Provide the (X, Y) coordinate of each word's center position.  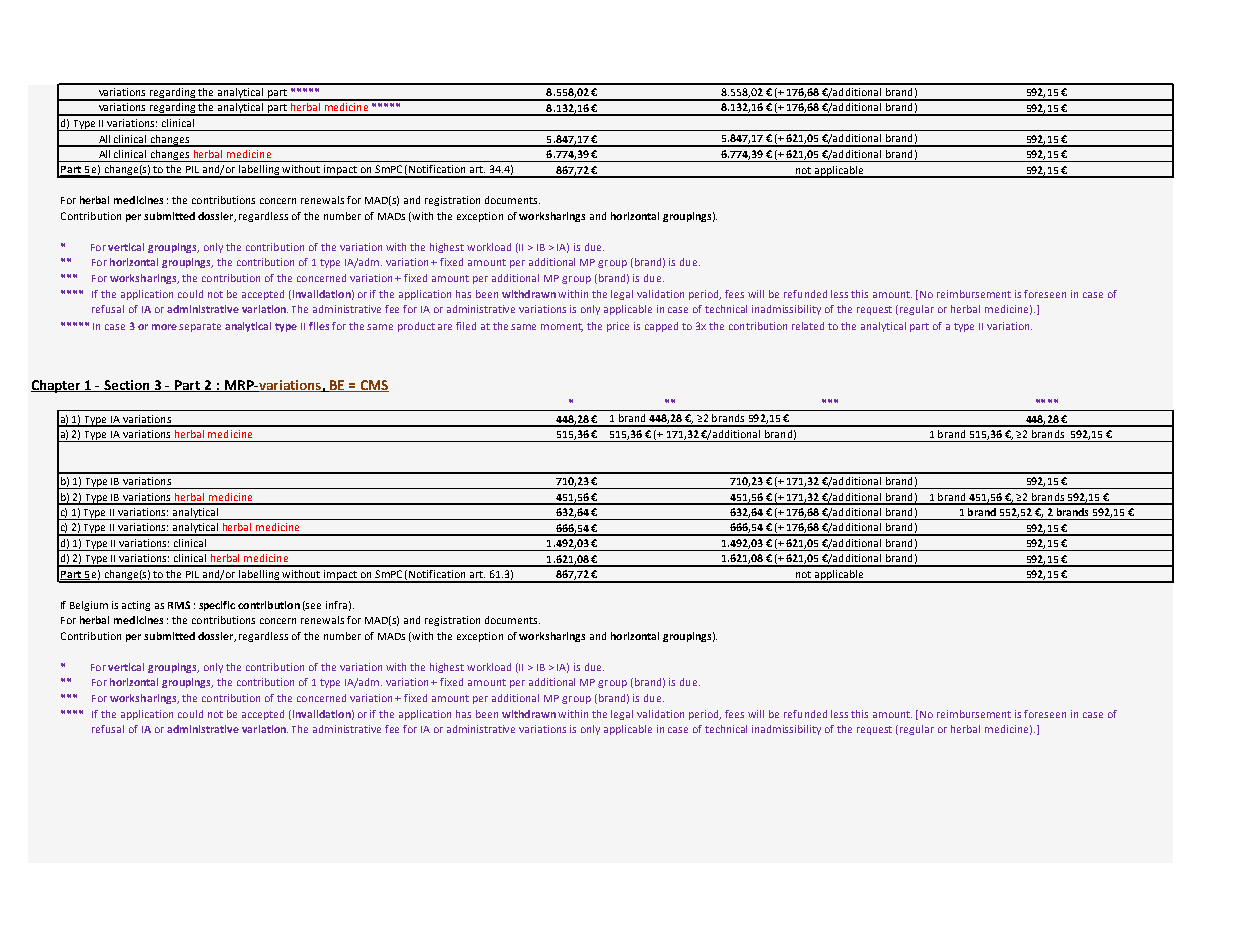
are (445, 327)
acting (136, 606)
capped (661, 327)
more (164, 327)
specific (217, 606)
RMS (179, 605)
